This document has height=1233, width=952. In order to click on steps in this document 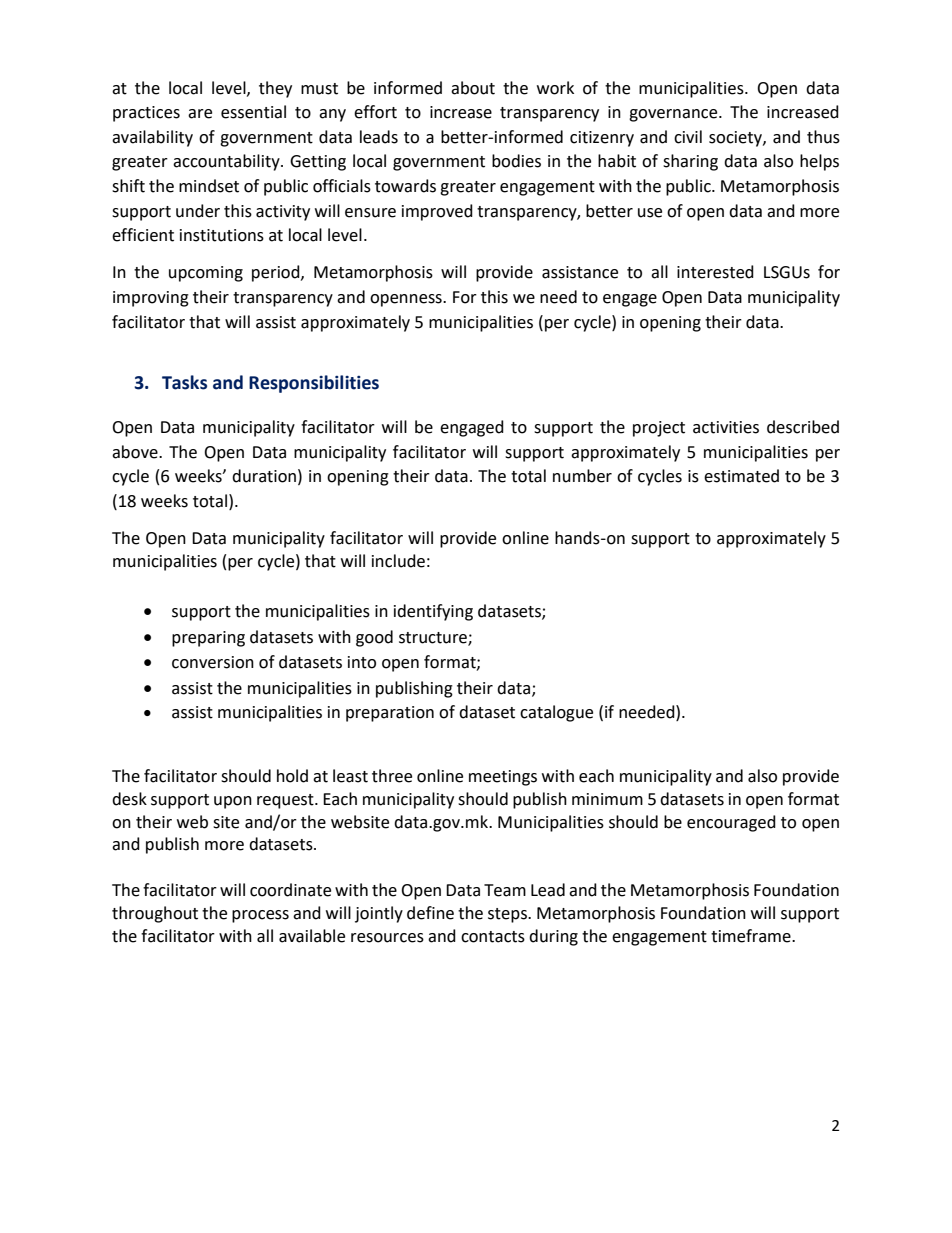, I will do `click(508, 915)`.
